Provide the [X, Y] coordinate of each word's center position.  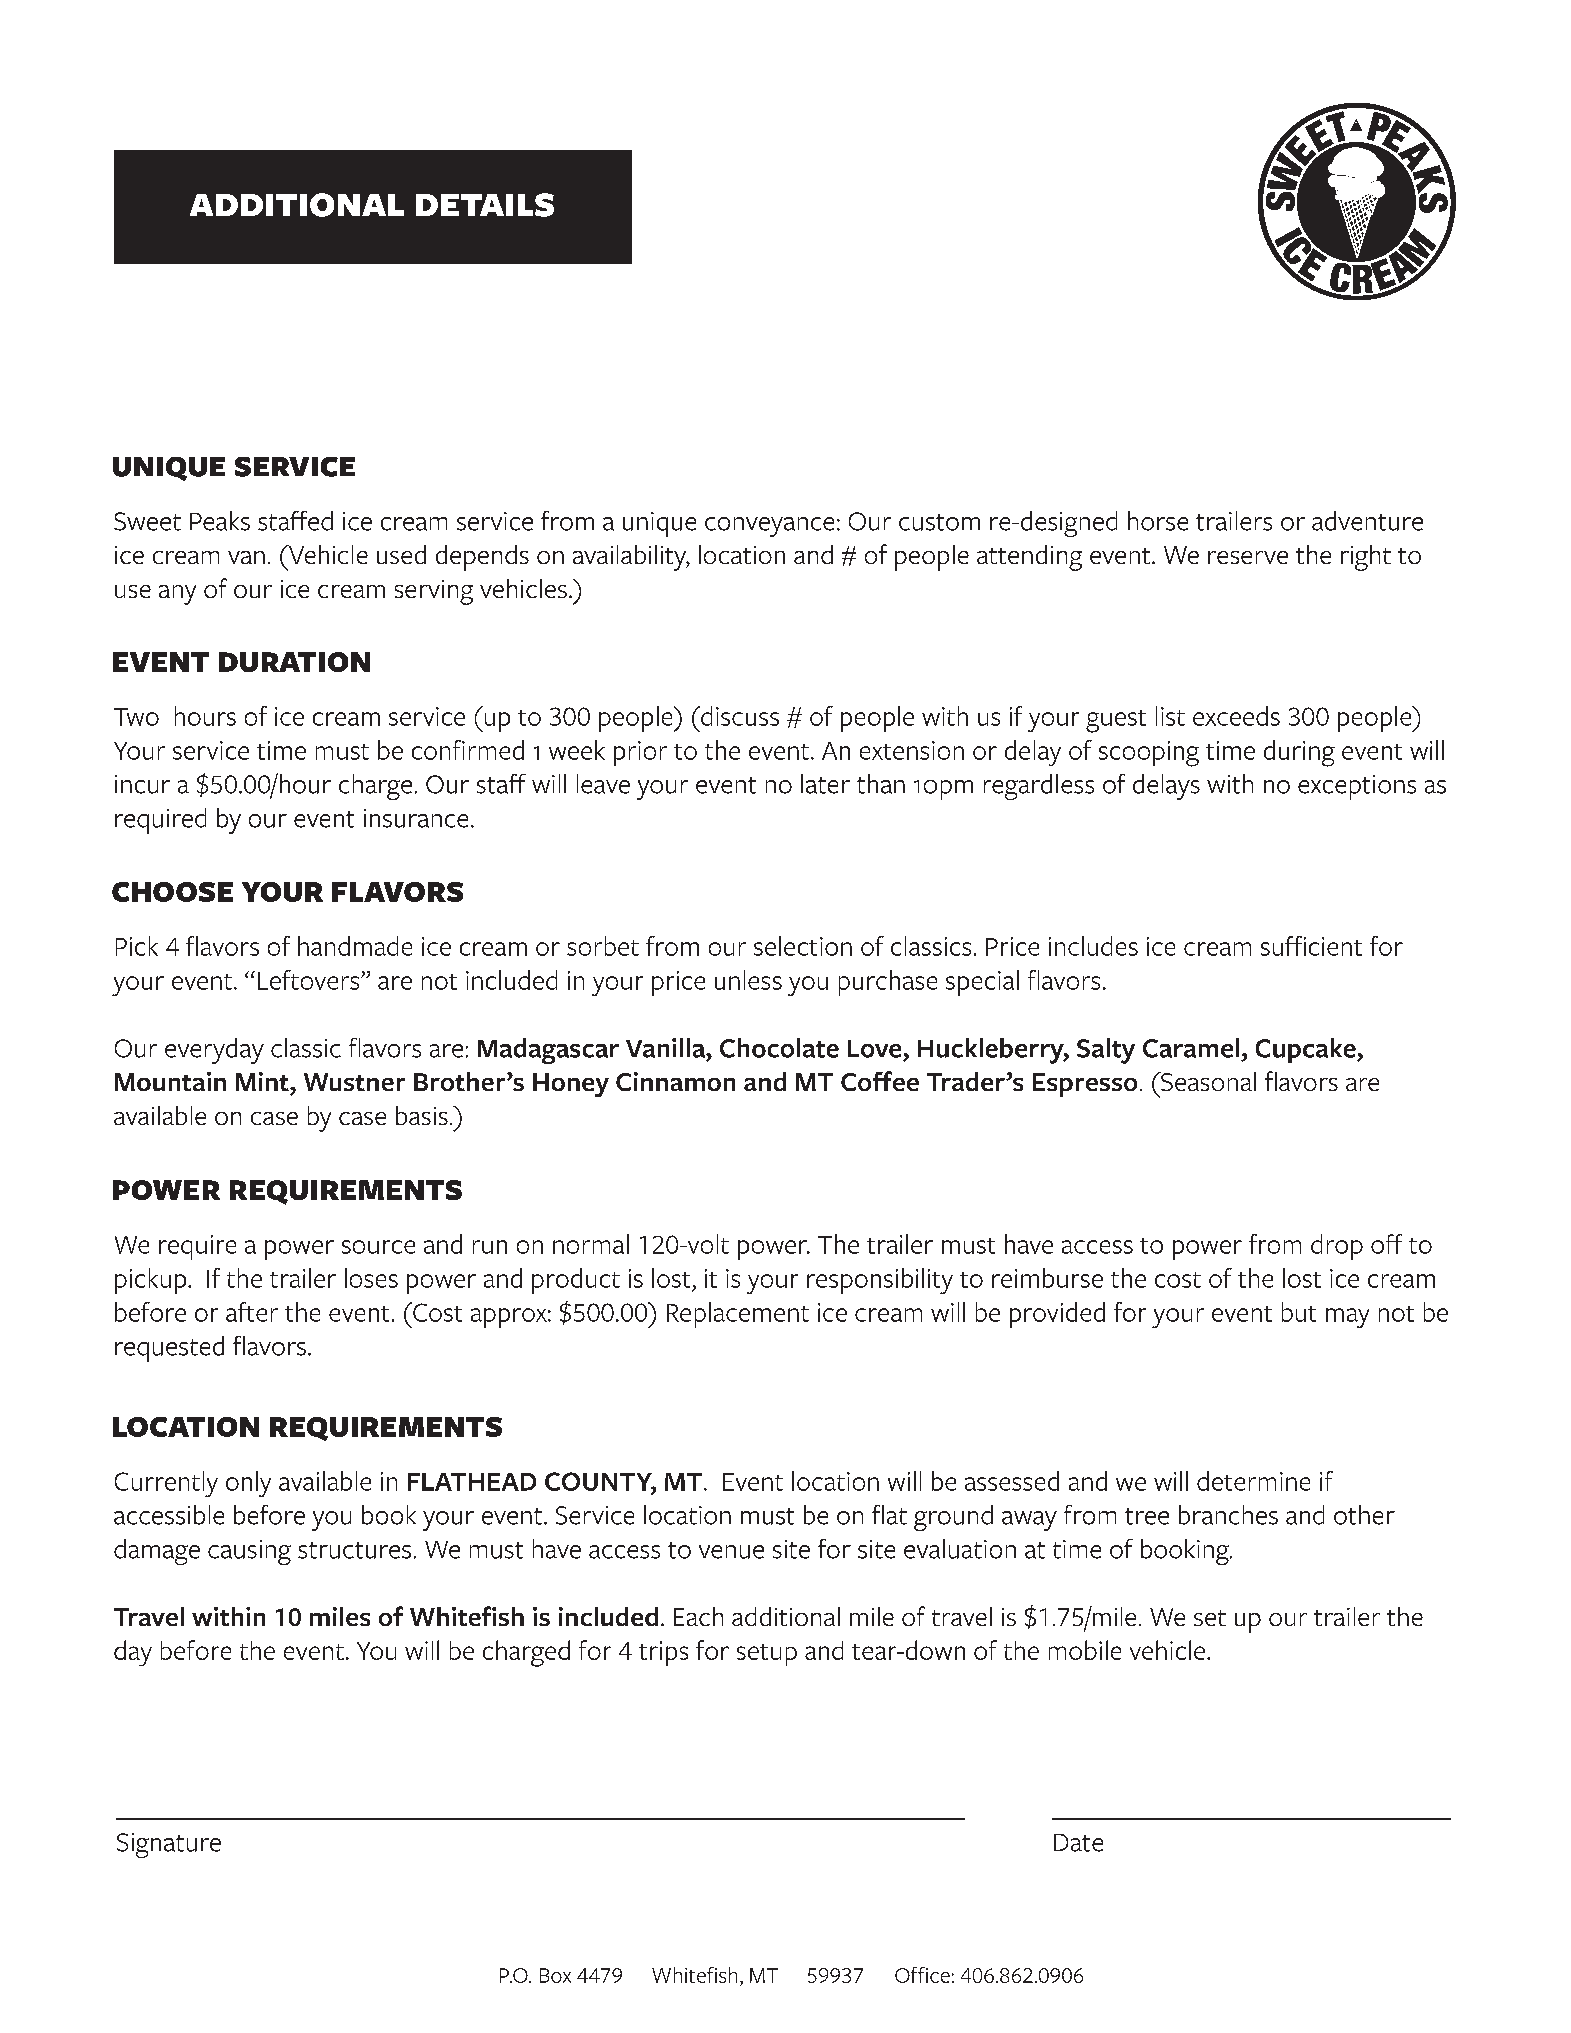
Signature [169, 1845]
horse [1158, 521]
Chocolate [779, 1048]
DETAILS [485, 205]
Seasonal [1207, 1081]
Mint [263, 1081]
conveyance [769, 527]
